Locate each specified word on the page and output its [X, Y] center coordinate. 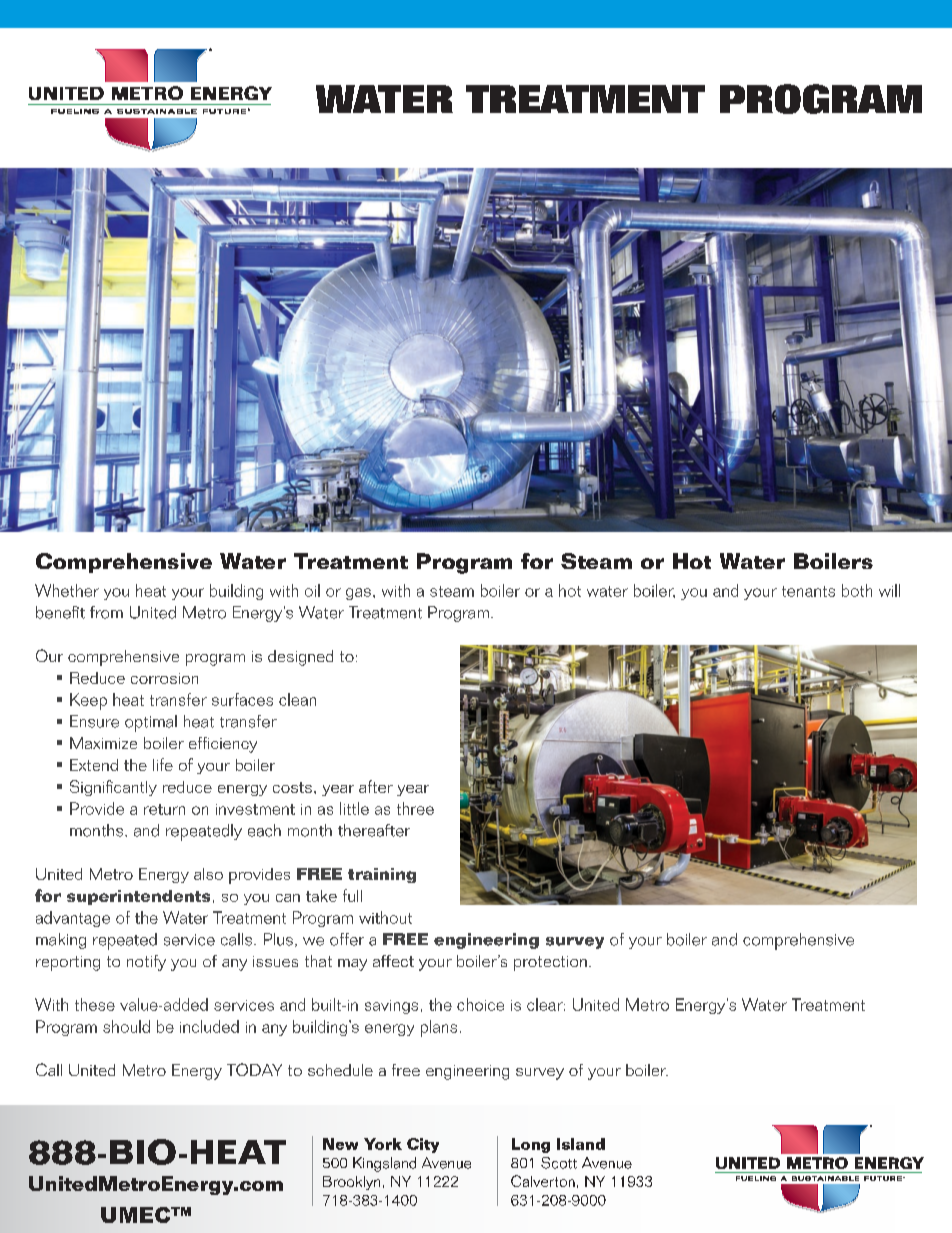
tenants [808, 591]
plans [439, 1028]
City [423, 1145]
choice [480, 1004]
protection [550, 963]
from [106, 612]
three [415, 808]
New [340, 1144]
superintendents [138, 897]
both [857, 590]
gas [358, 594]
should [126, 1026]
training [382, 875]
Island [581, 1144]
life [163, 764]
